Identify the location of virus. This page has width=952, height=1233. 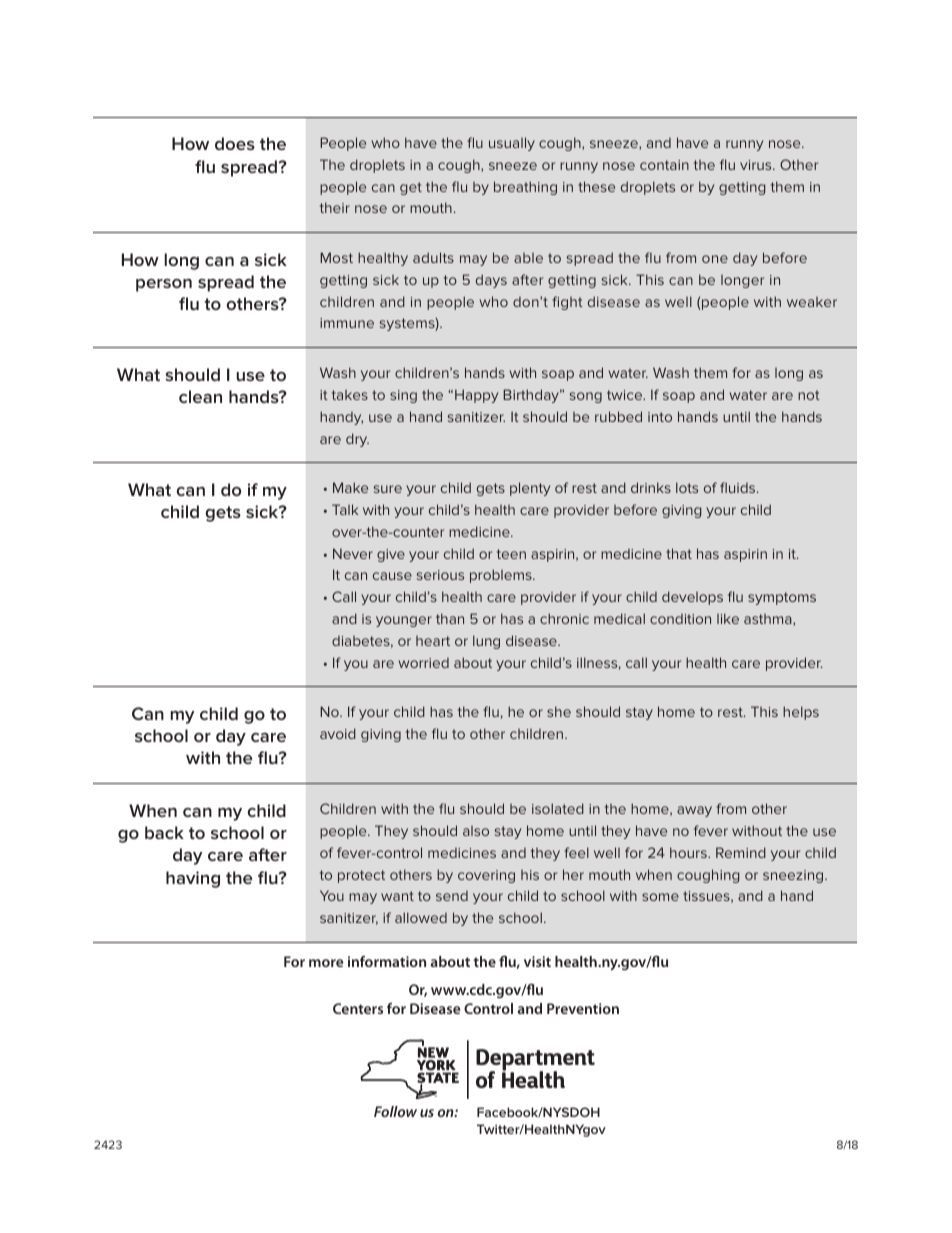
(757, 165).
